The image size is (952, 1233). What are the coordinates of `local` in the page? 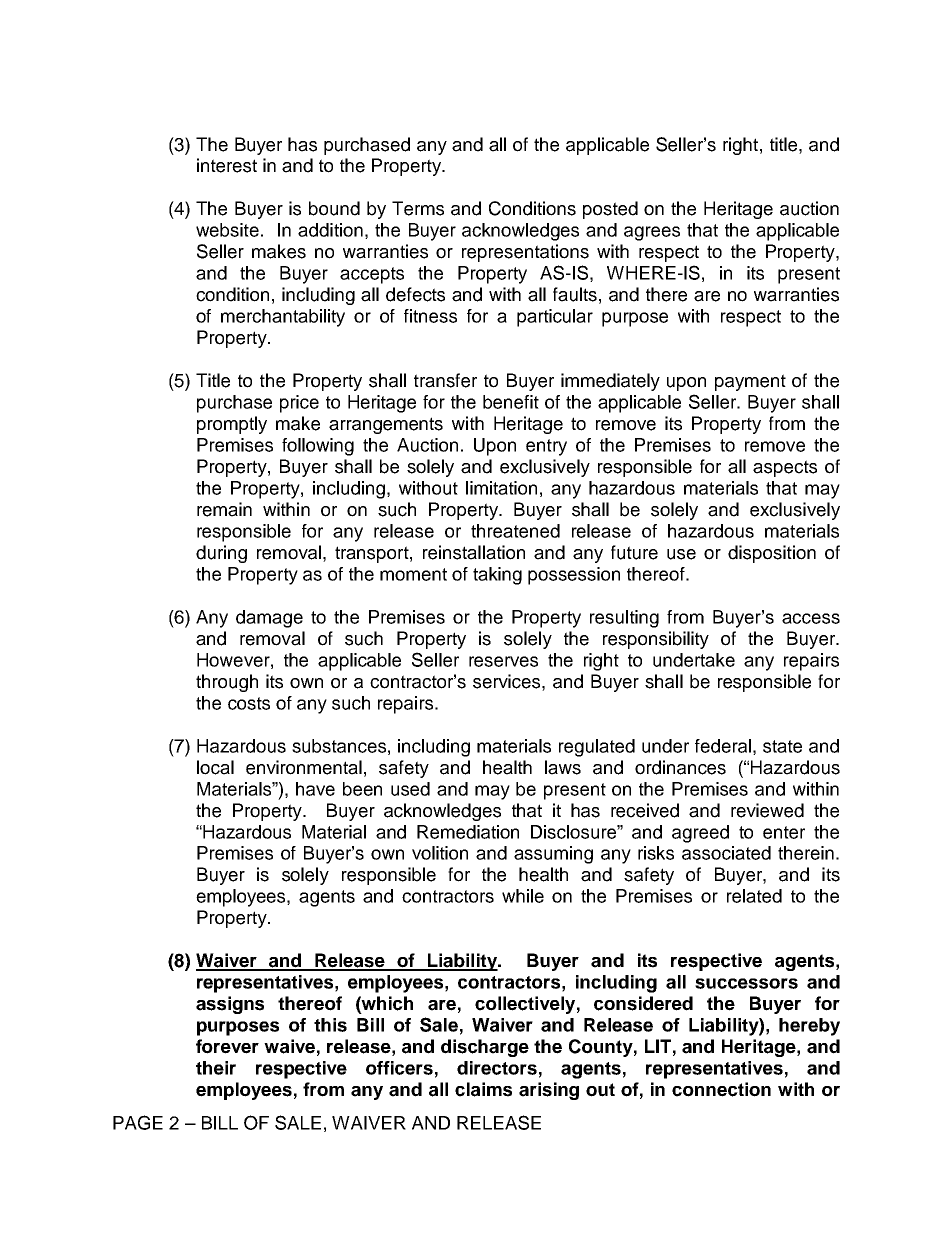 It's located at (215, 767).
